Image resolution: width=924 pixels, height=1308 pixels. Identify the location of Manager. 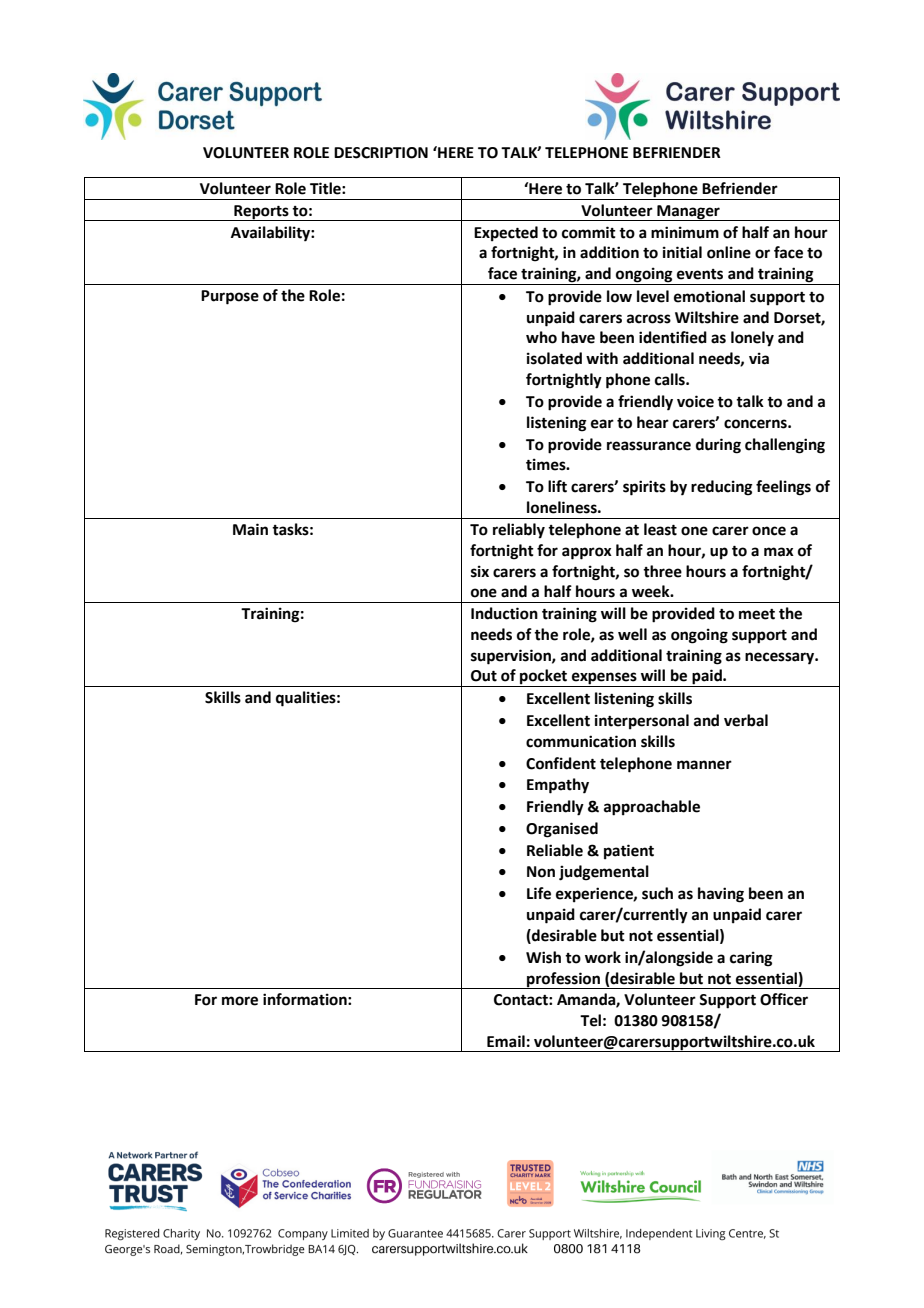
(688, 213).
